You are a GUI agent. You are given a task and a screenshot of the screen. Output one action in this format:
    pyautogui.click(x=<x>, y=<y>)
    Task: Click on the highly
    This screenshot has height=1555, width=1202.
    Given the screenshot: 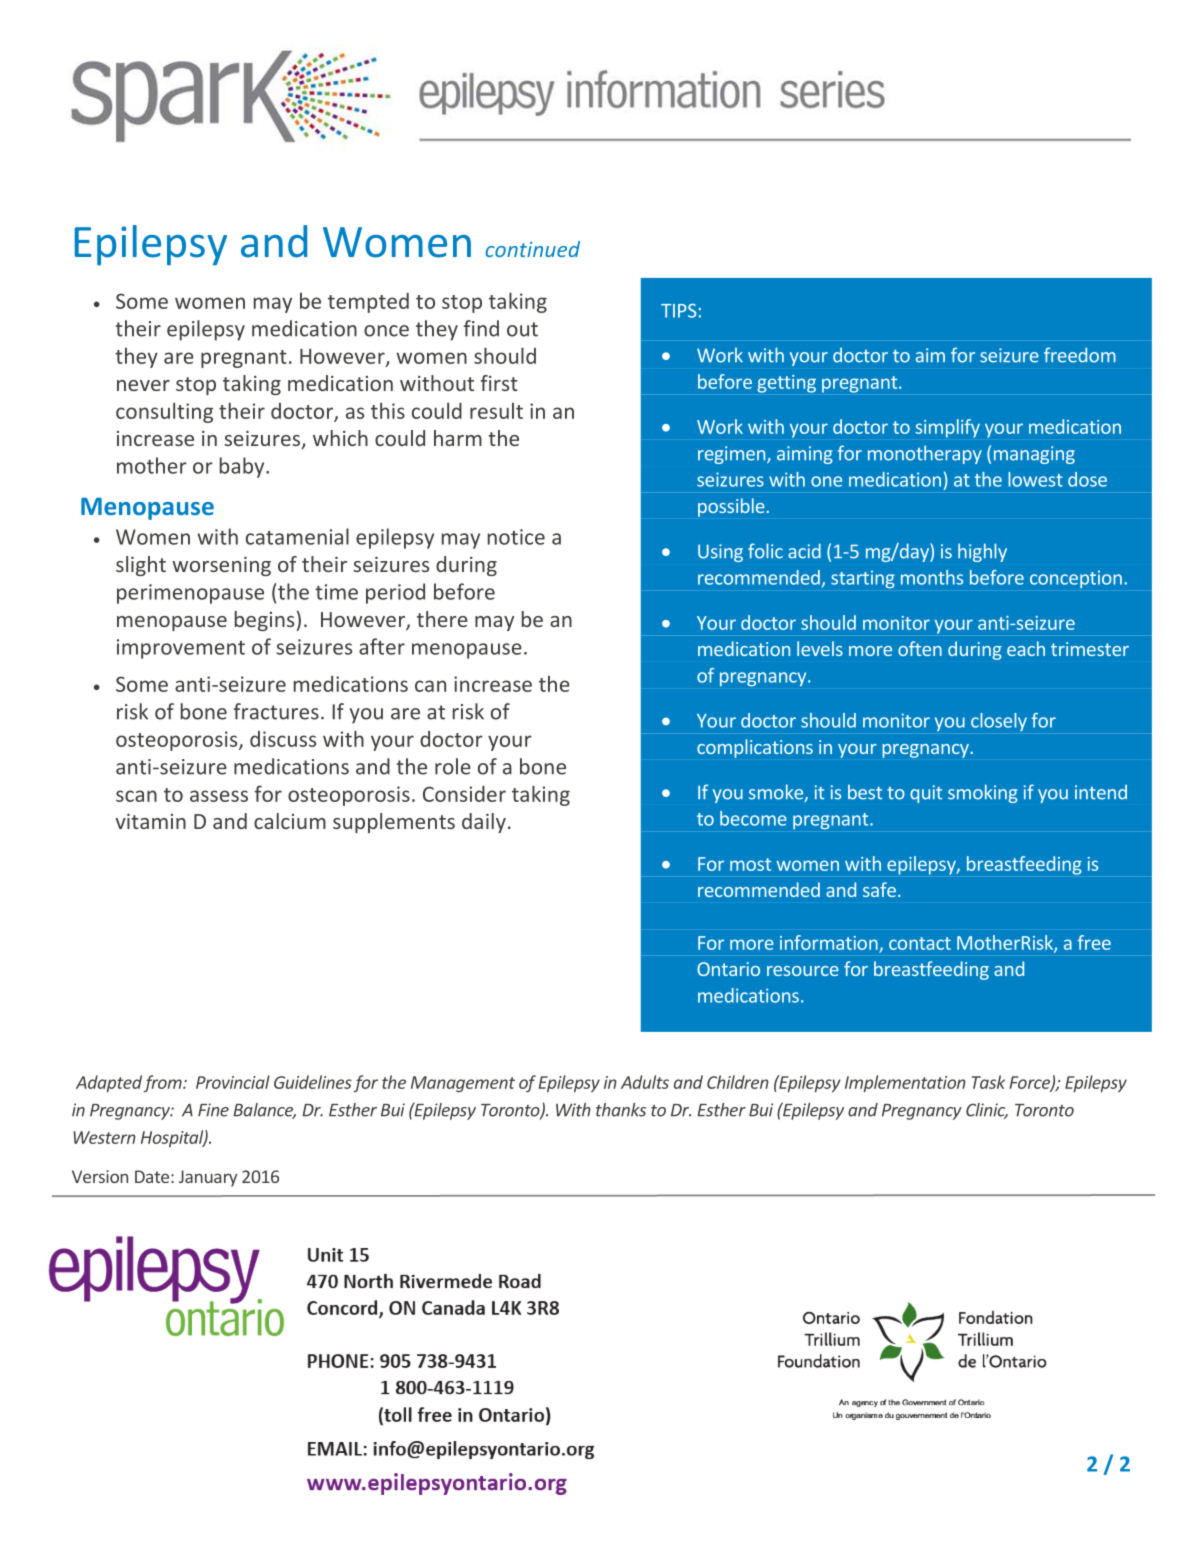 What is the action you would take?
    pyautogui.click(x=982, y=552)
